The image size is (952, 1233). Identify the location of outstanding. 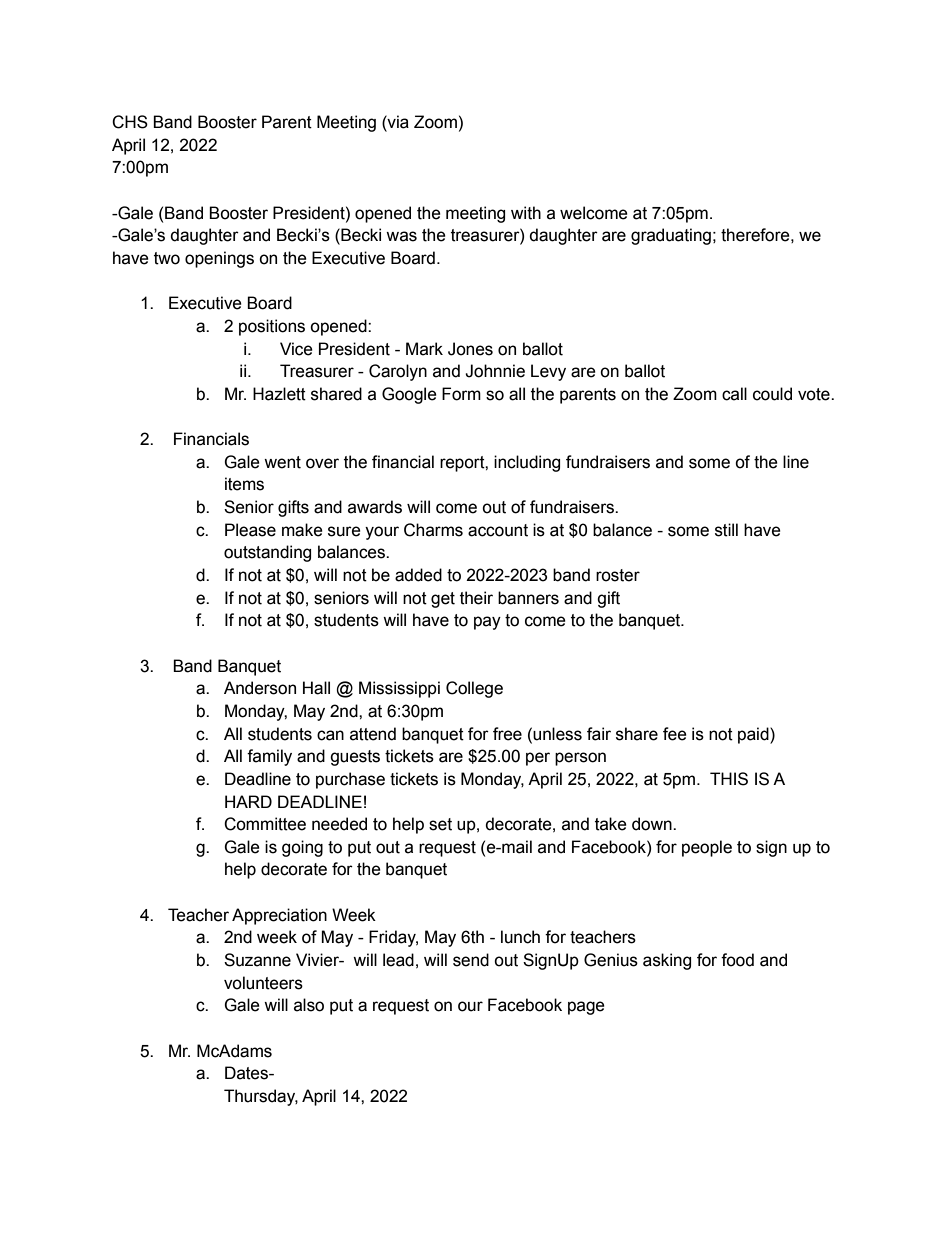
(267, 553).
